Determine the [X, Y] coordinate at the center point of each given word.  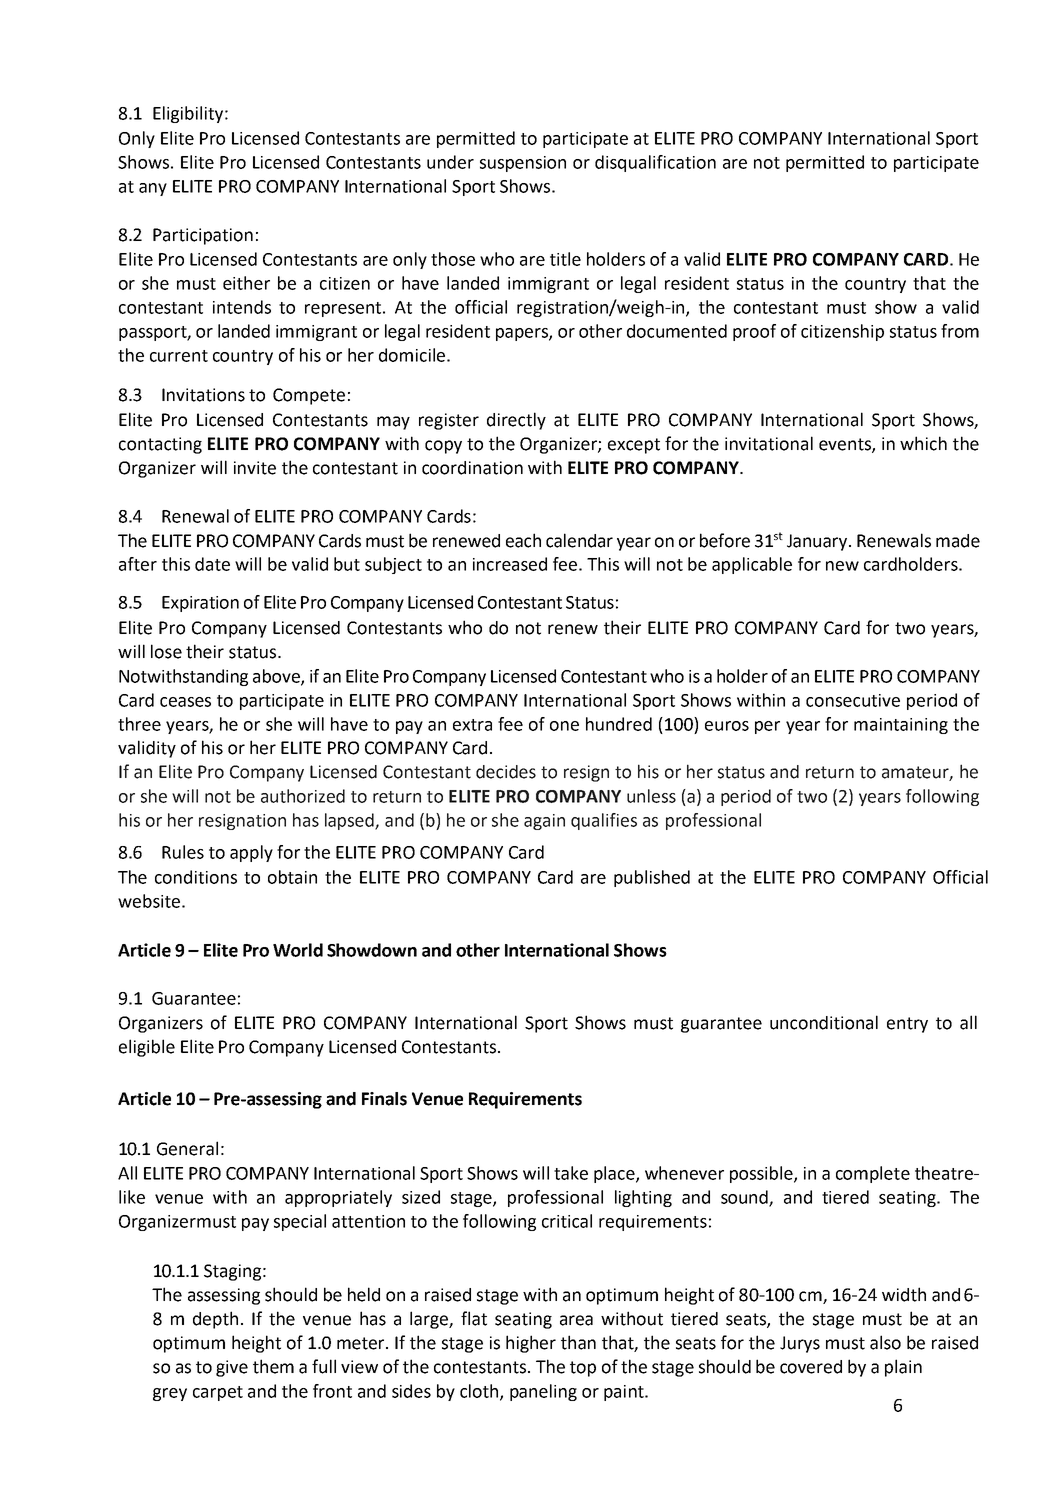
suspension [523, 164]
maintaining [901, 726]
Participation [203, 236]
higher [531, 1344]
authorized [303, 796]
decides [506, 772]
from [960, 331]
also [885, 1342]
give [232, 1368]
